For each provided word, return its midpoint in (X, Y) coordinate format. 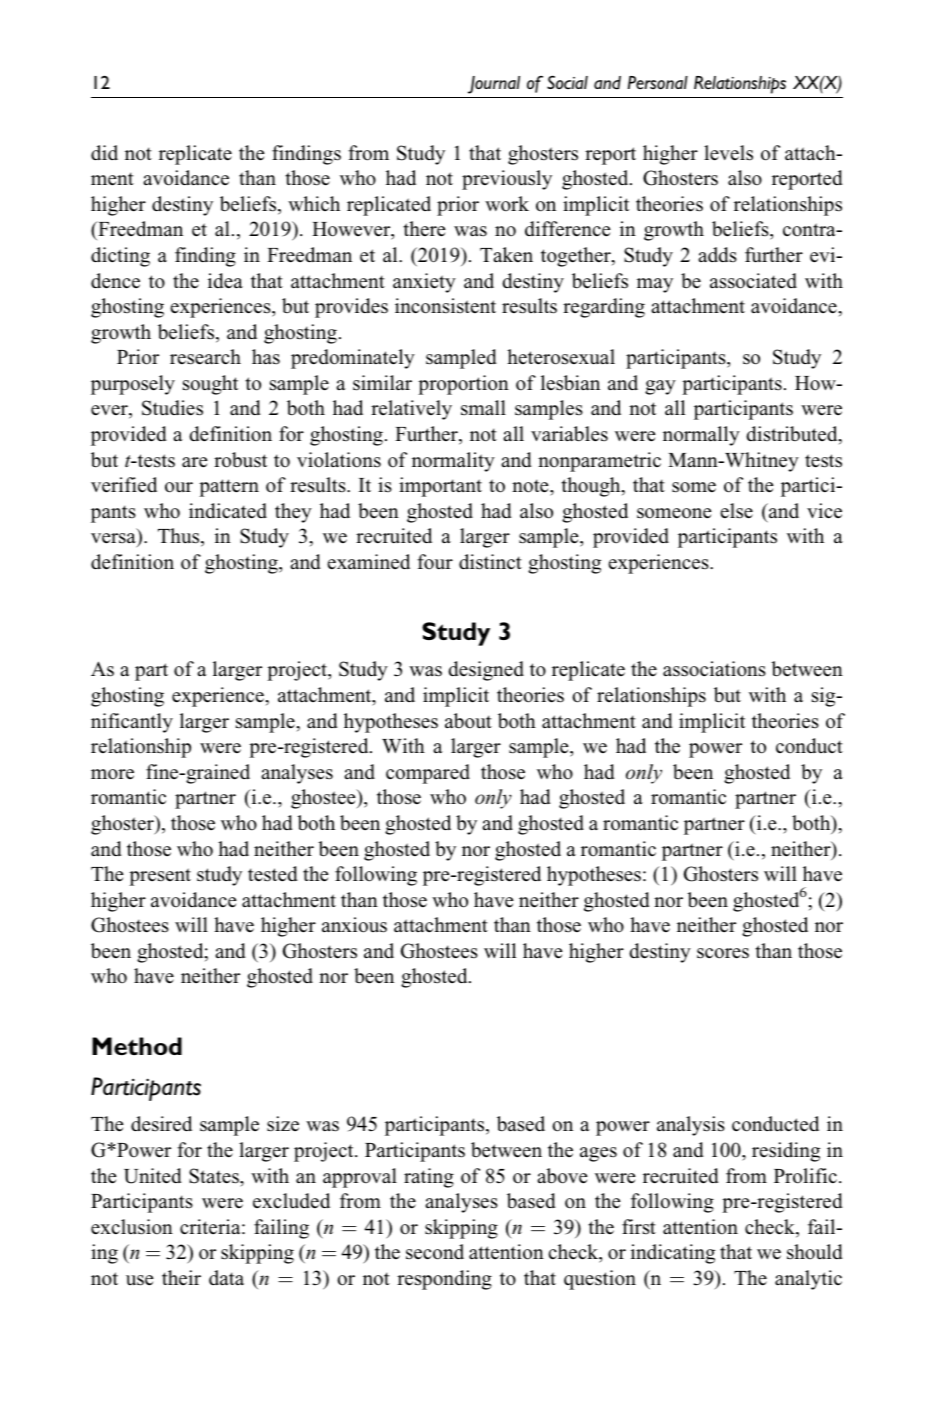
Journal (494, 85)
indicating (673, 1254)
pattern (229, 488)
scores (723, 953)
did (104, 153)
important (440, 487)
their (181, 1277)
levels (728, 153)
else (736, 511)
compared (428, 774)
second (435, 1252)
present (160, 877)
